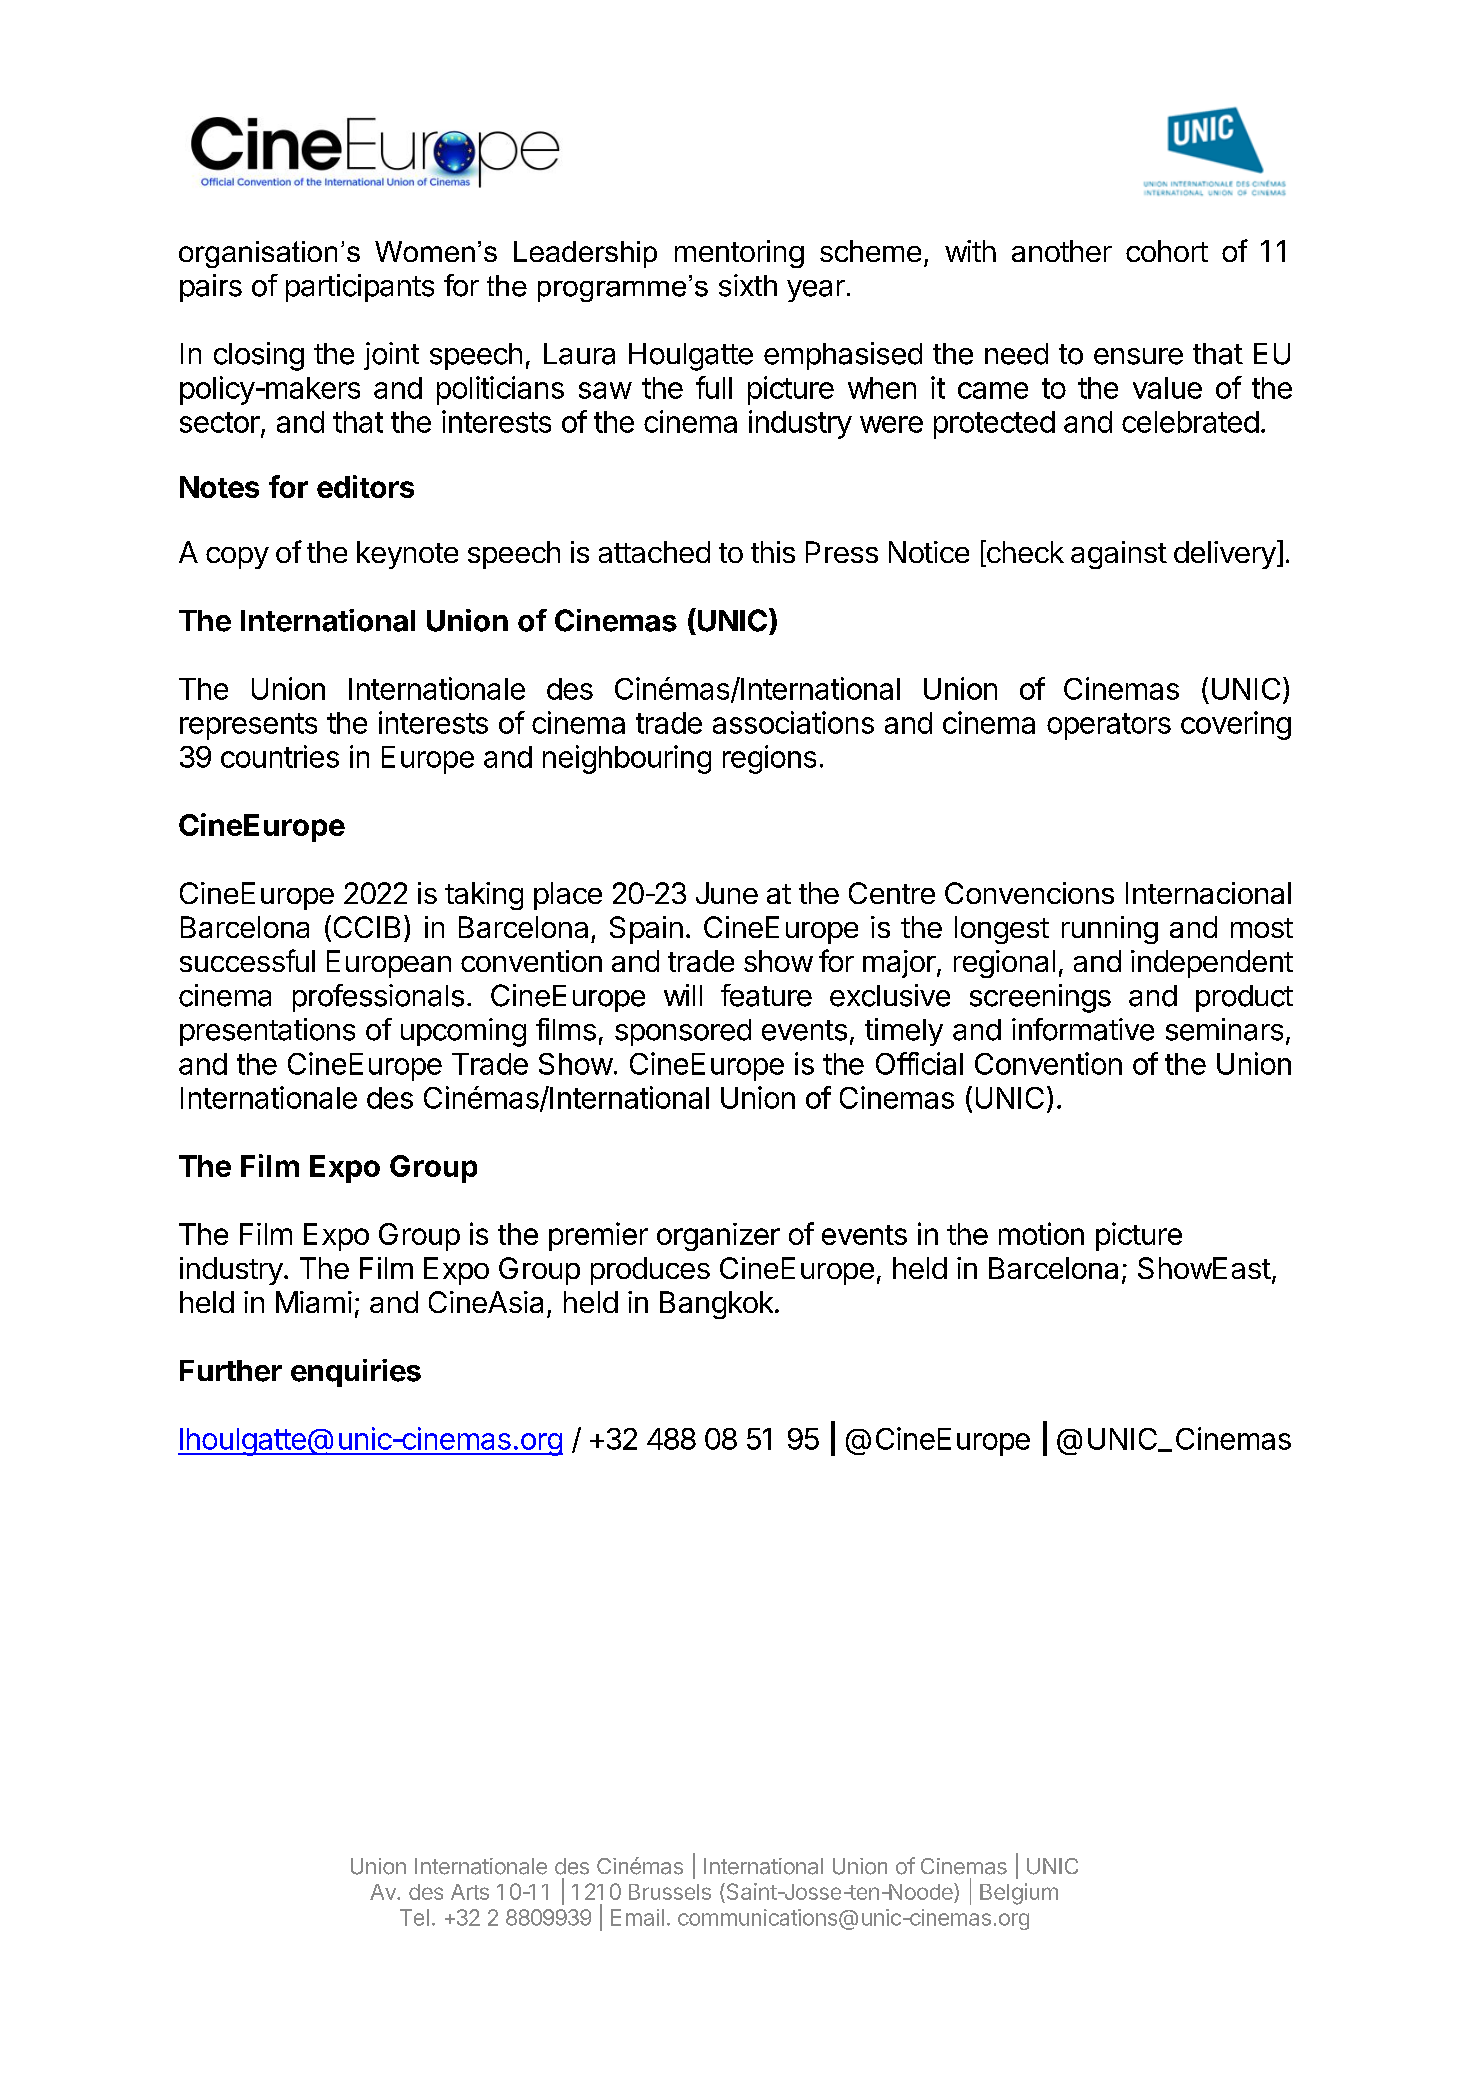 The height and width of the screenshot is (2080, 1470). Describe the element at coordinates (1138, 356) in the screenshot. I see `ensure` at that location.
